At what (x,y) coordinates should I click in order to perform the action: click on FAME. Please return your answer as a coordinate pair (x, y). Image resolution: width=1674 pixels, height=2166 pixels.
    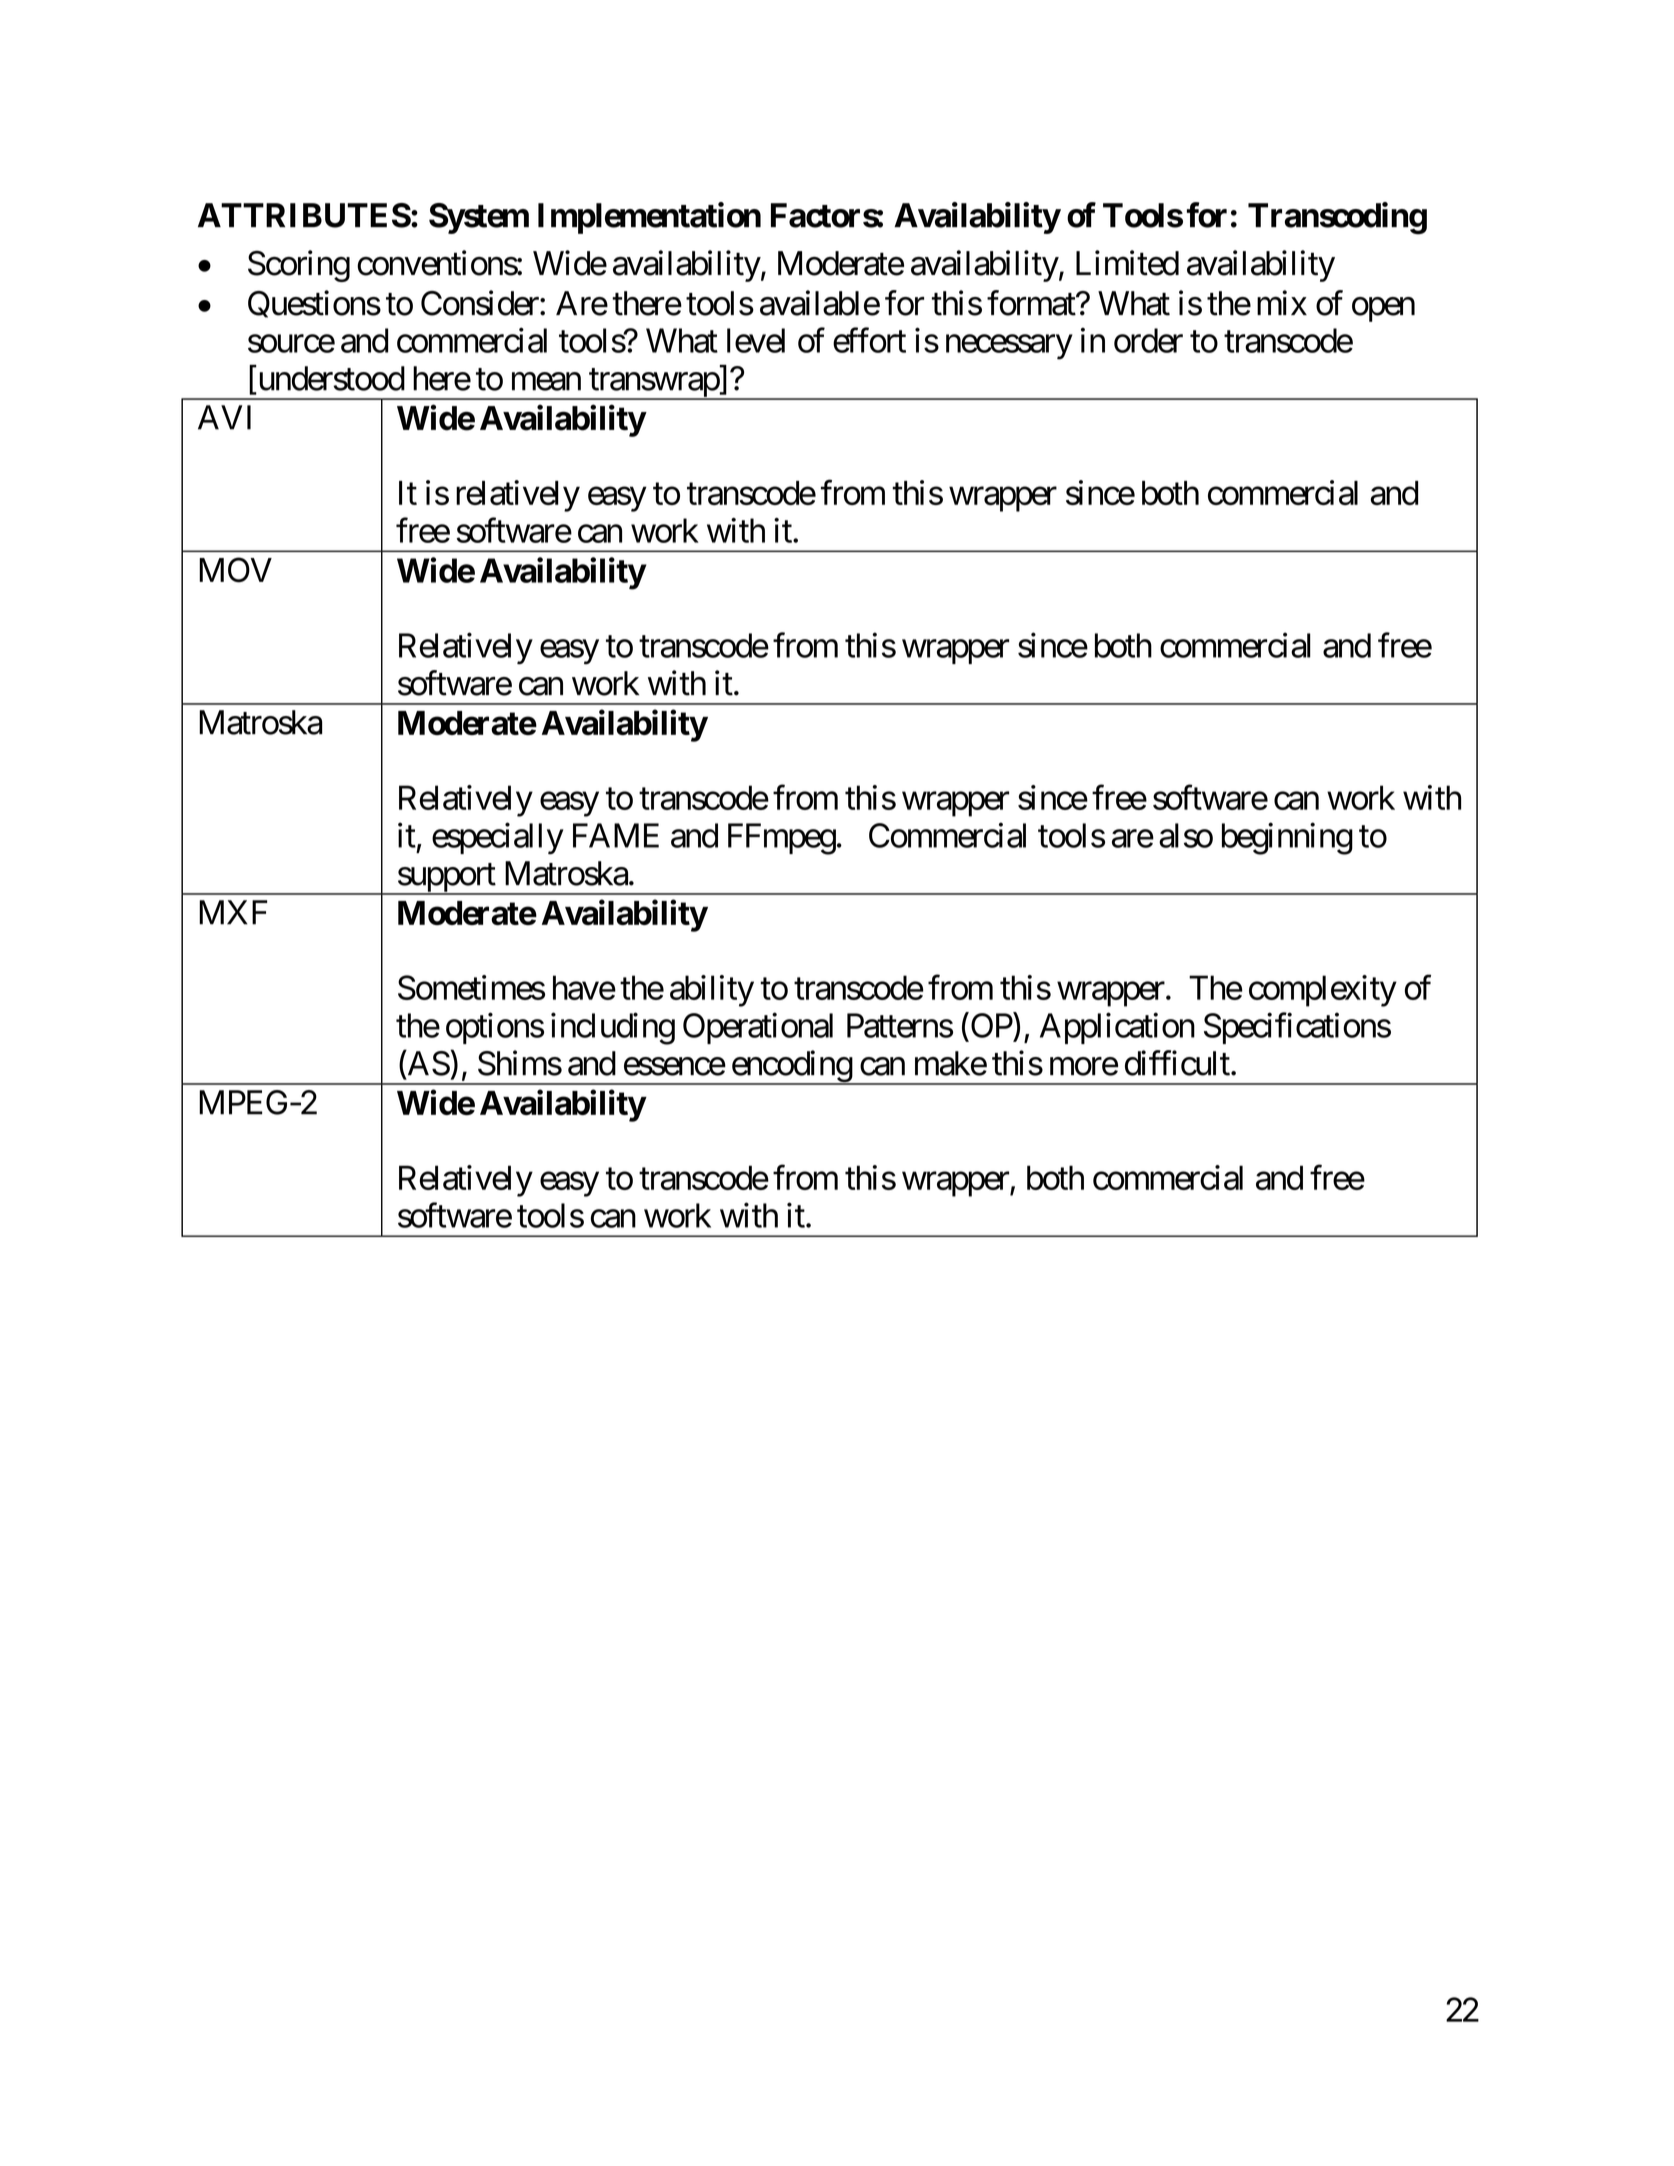
    Looking at the image, I should click on (616, 835).
